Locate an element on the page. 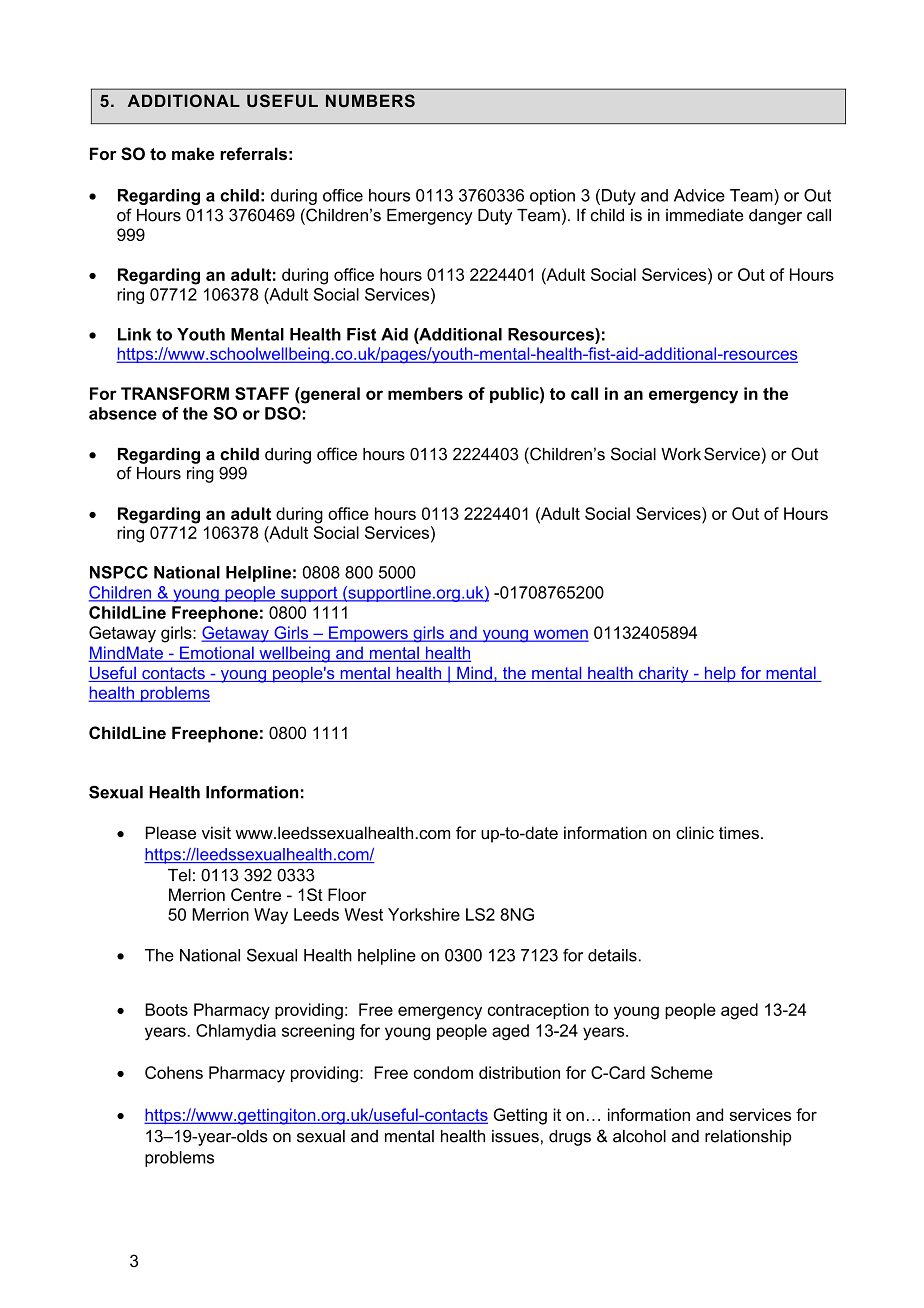 This page has height=1308, width=924. NUMBERS is located at coordinates (370, 100).
